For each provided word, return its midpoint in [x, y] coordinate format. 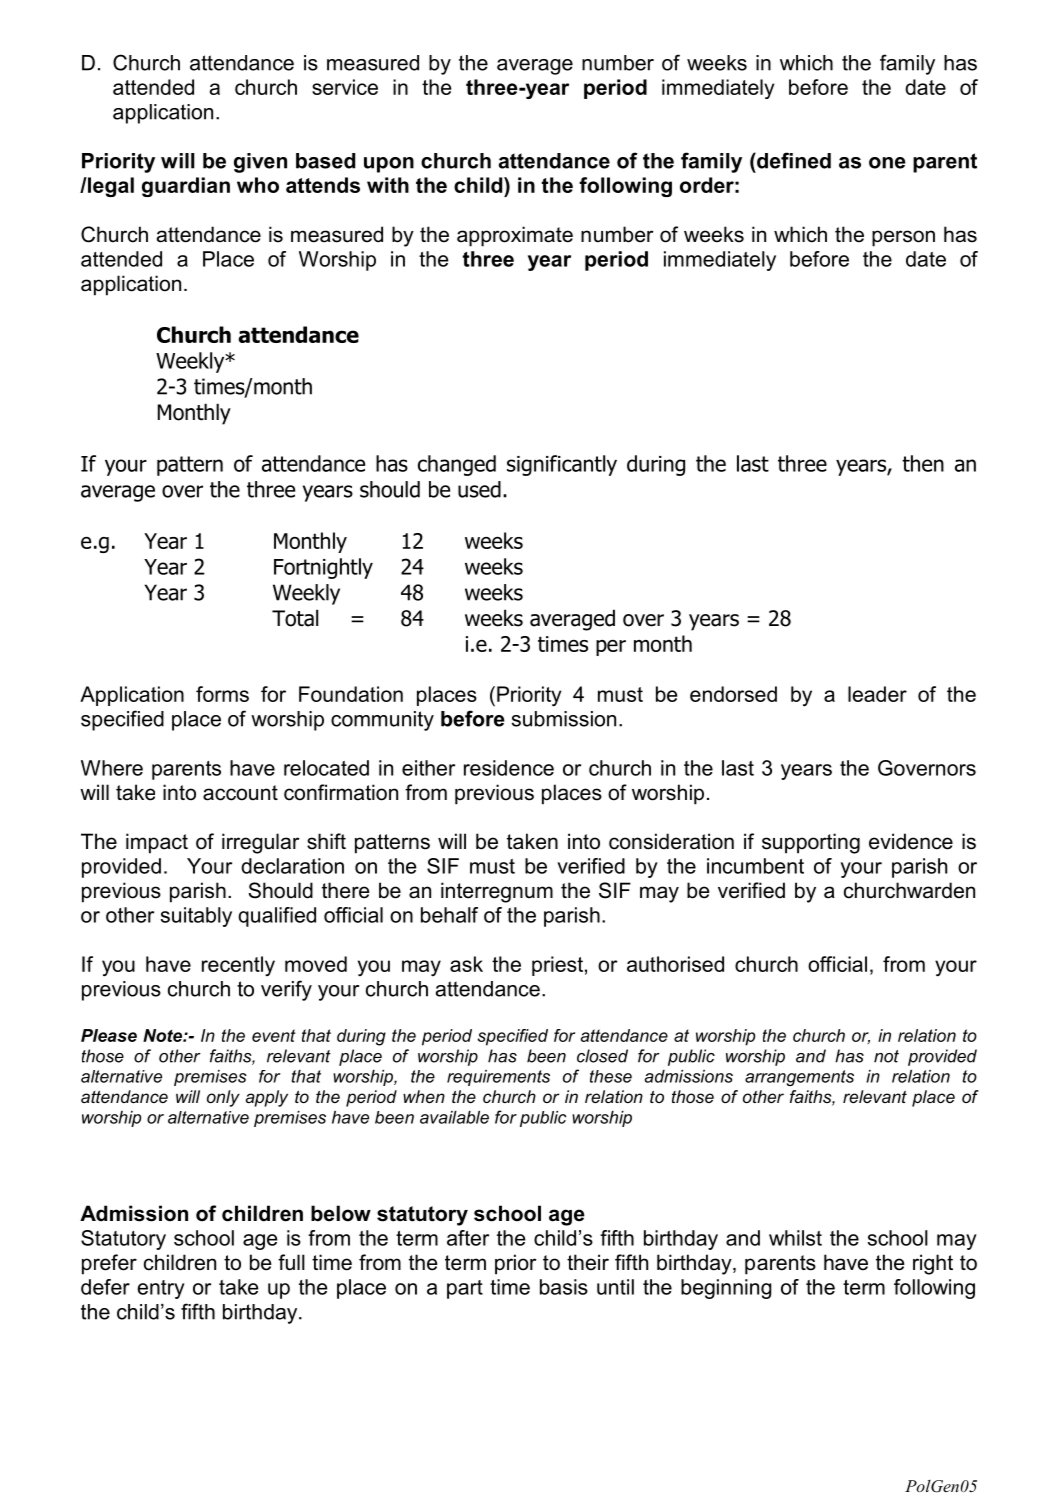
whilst [795, 1238]
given [260, 163]
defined [793, 160]
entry [161, 1289]
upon [389, 165]
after [468, 1238]
